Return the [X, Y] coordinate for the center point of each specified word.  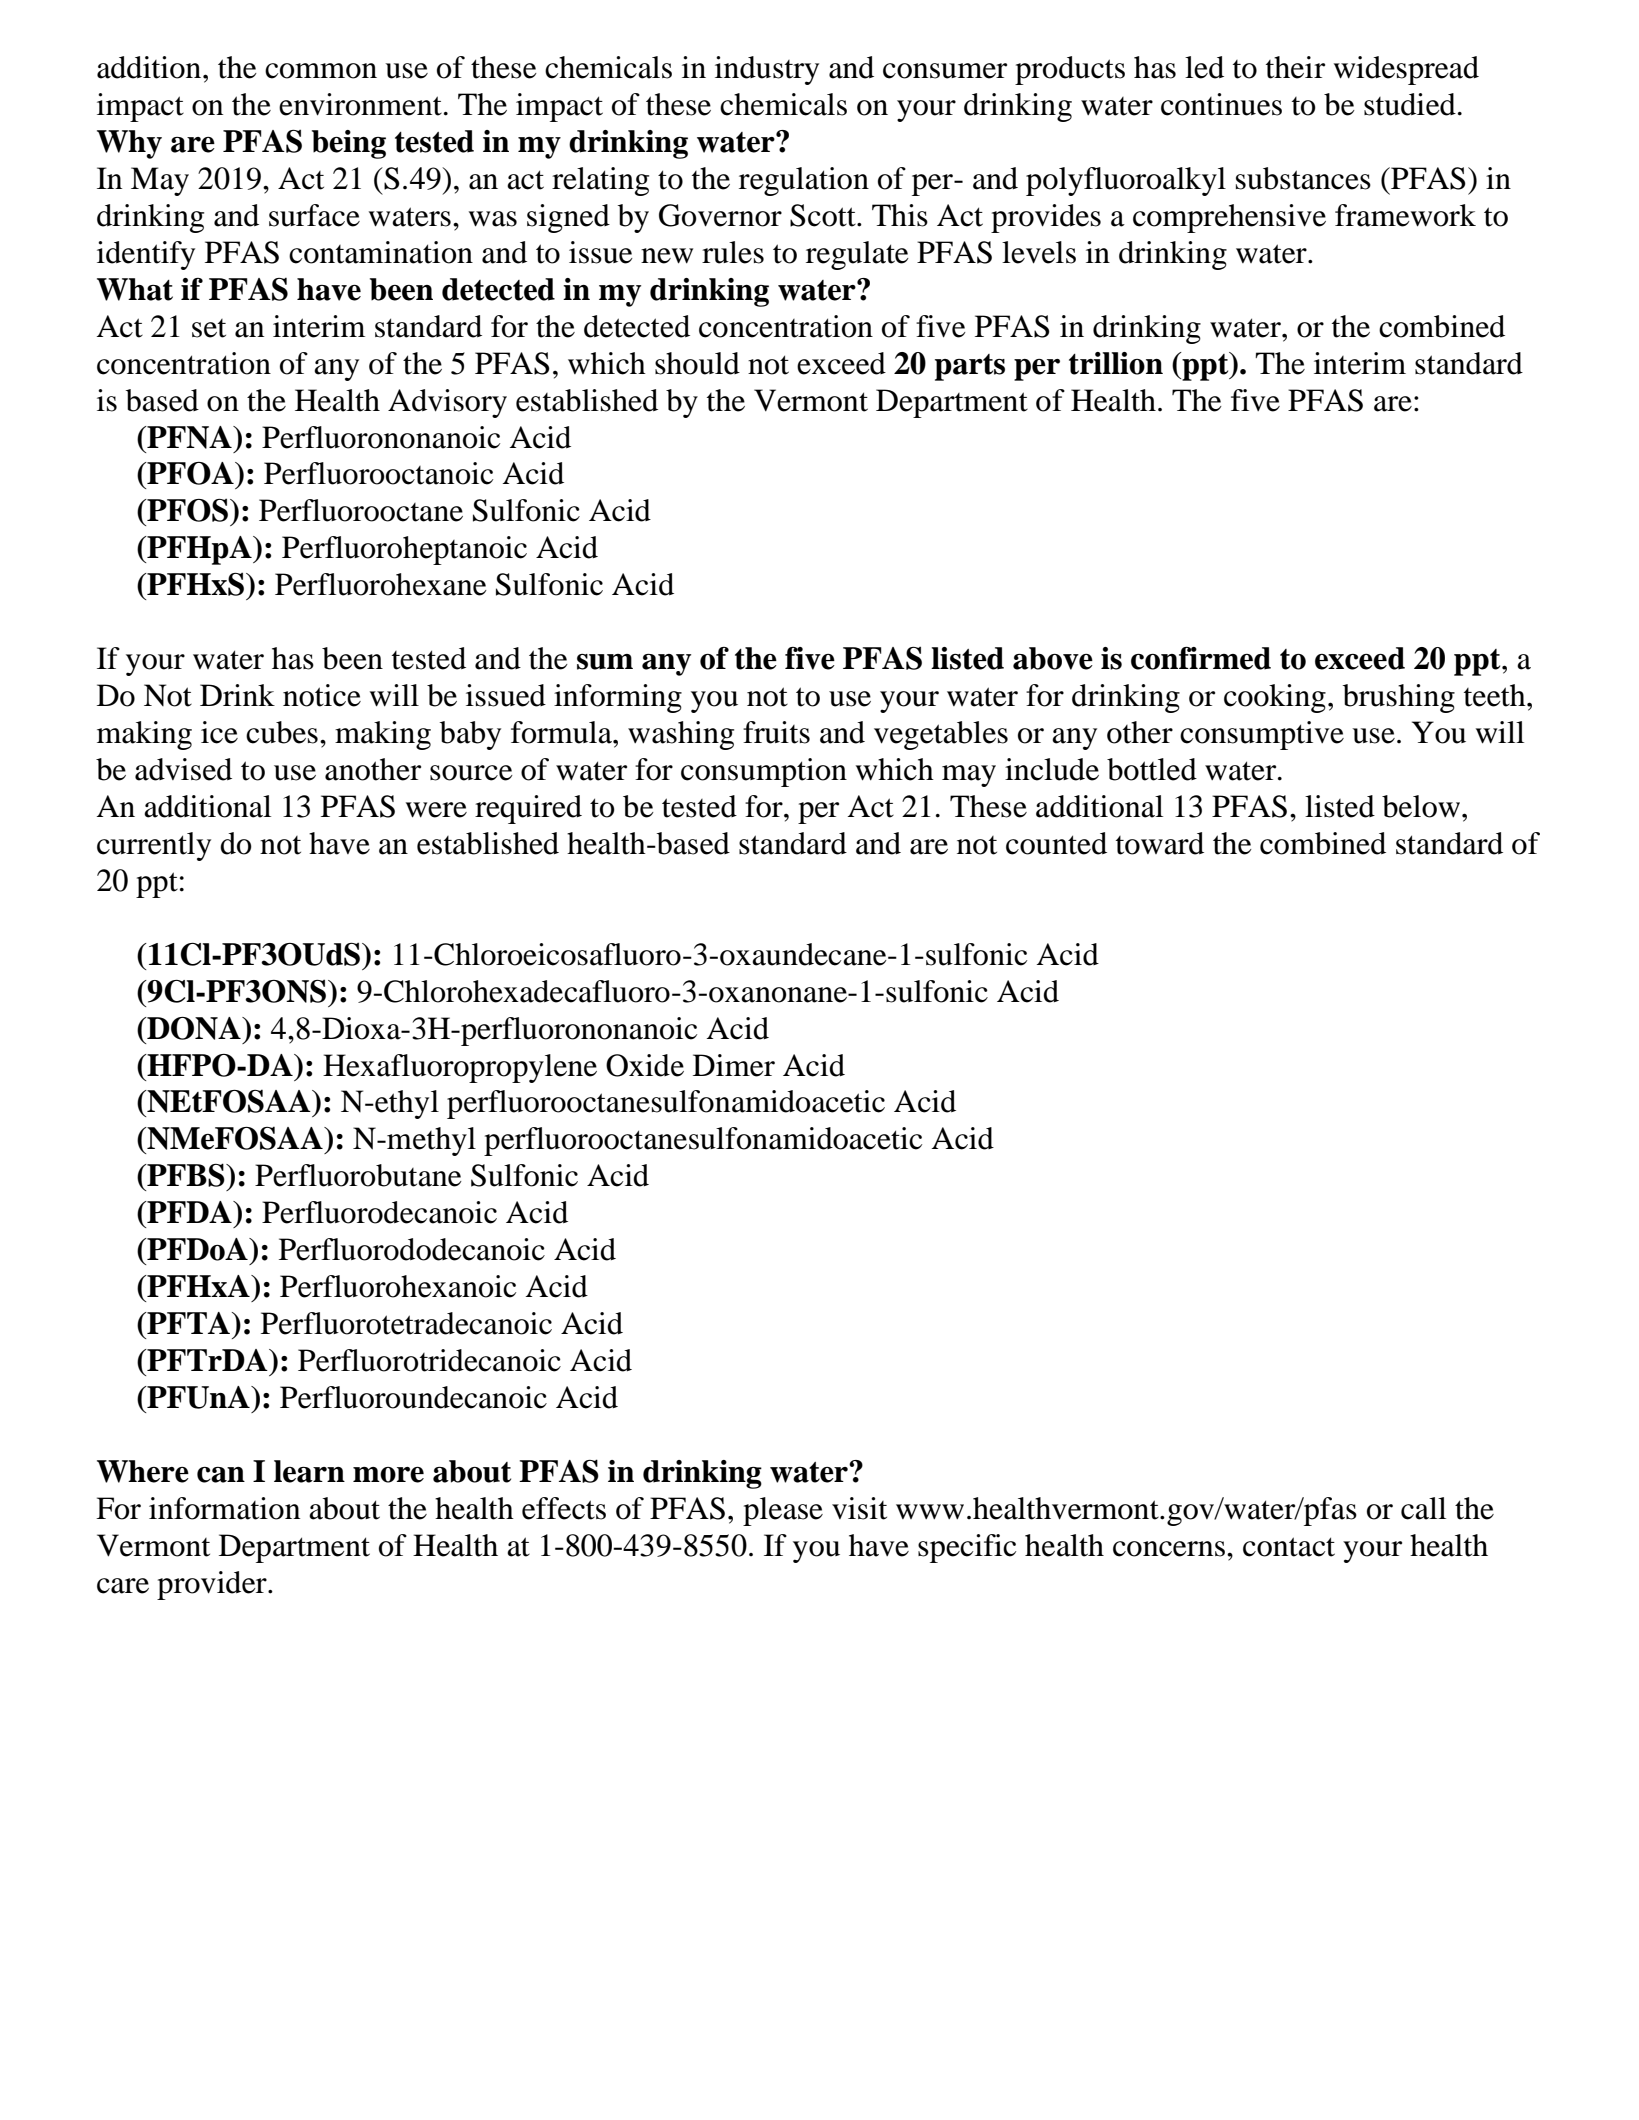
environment [360, 104]
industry [767, 70]
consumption [764, 772]
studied [1410, 104]
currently [154, 846]
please [783, 1511]
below [1422, 806]
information [224, 1508]
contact [1289, 1547]
